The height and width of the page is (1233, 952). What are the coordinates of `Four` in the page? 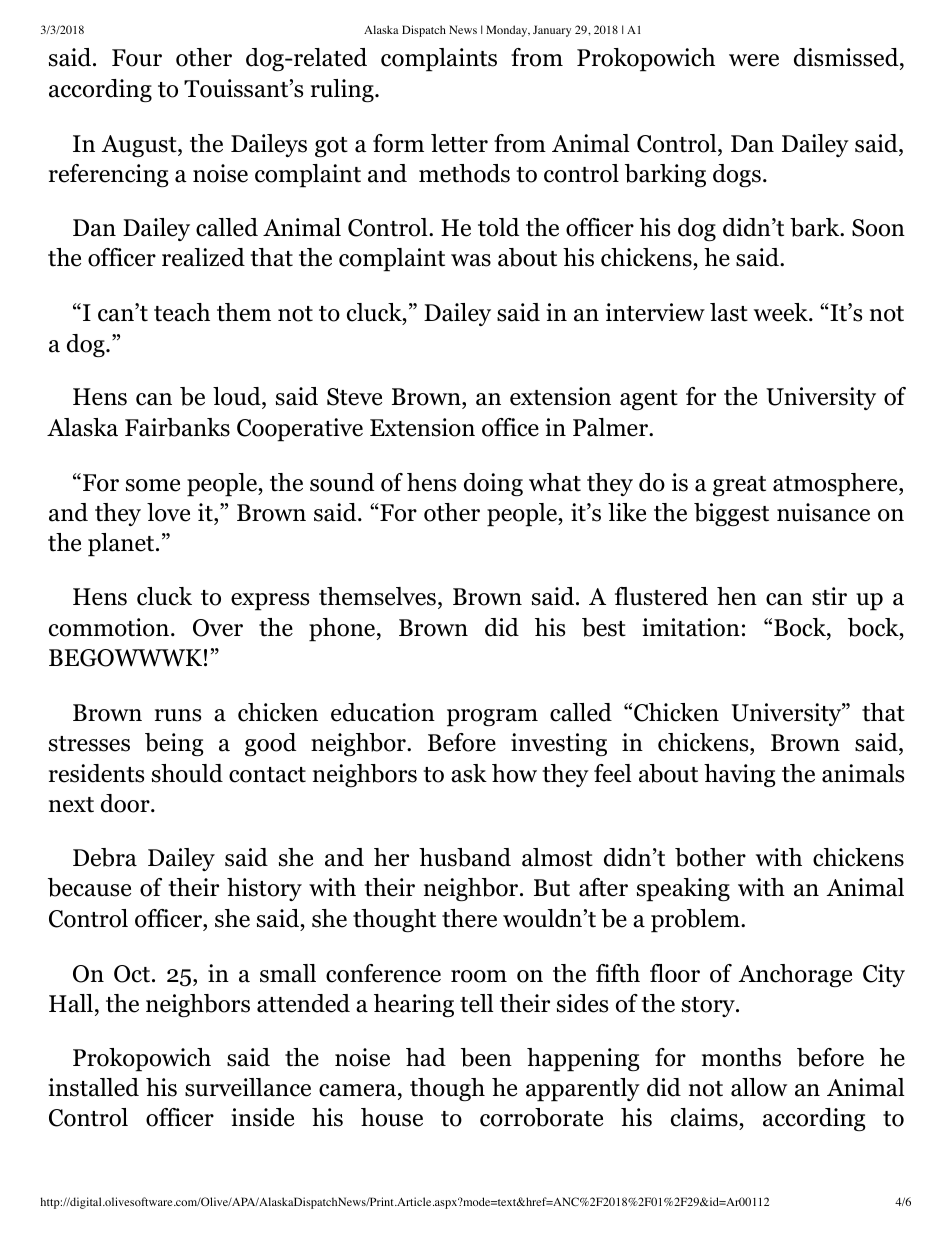 It's located at (137, 58).
